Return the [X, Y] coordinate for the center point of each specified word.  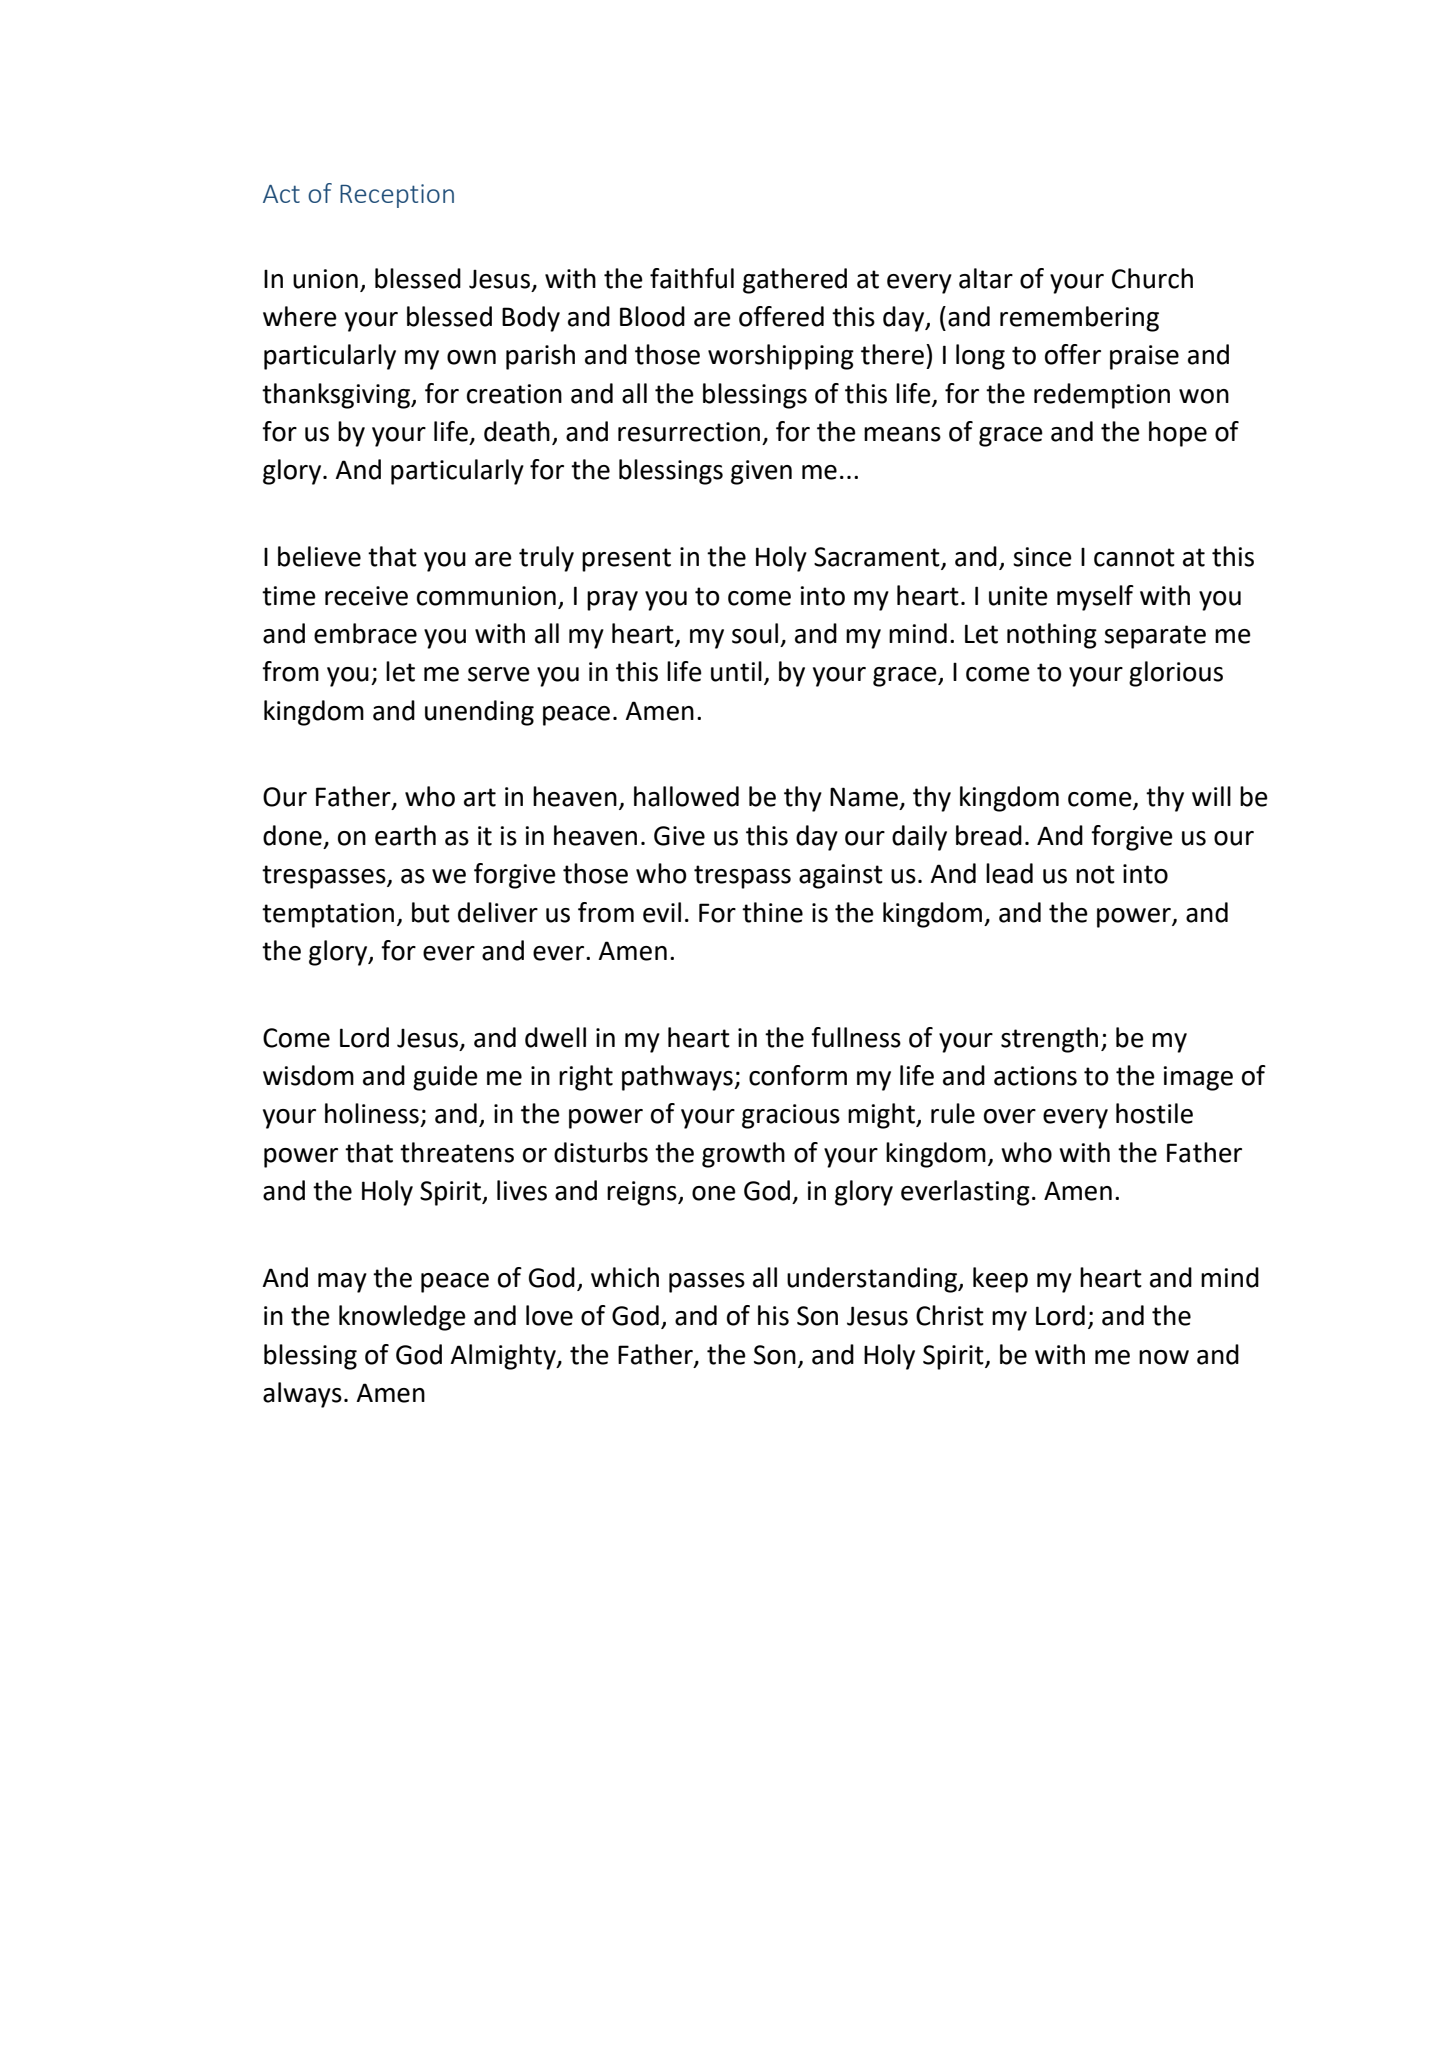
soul [755, 633]
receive [366, 596]
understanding [873, 1280]
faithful [692, 278]
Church [1152, 278]
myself [1095, 598]
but [431, 912]
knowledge [402, 1318]
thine [772, 912]
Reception [397, 196]
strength [1049, 1040]
